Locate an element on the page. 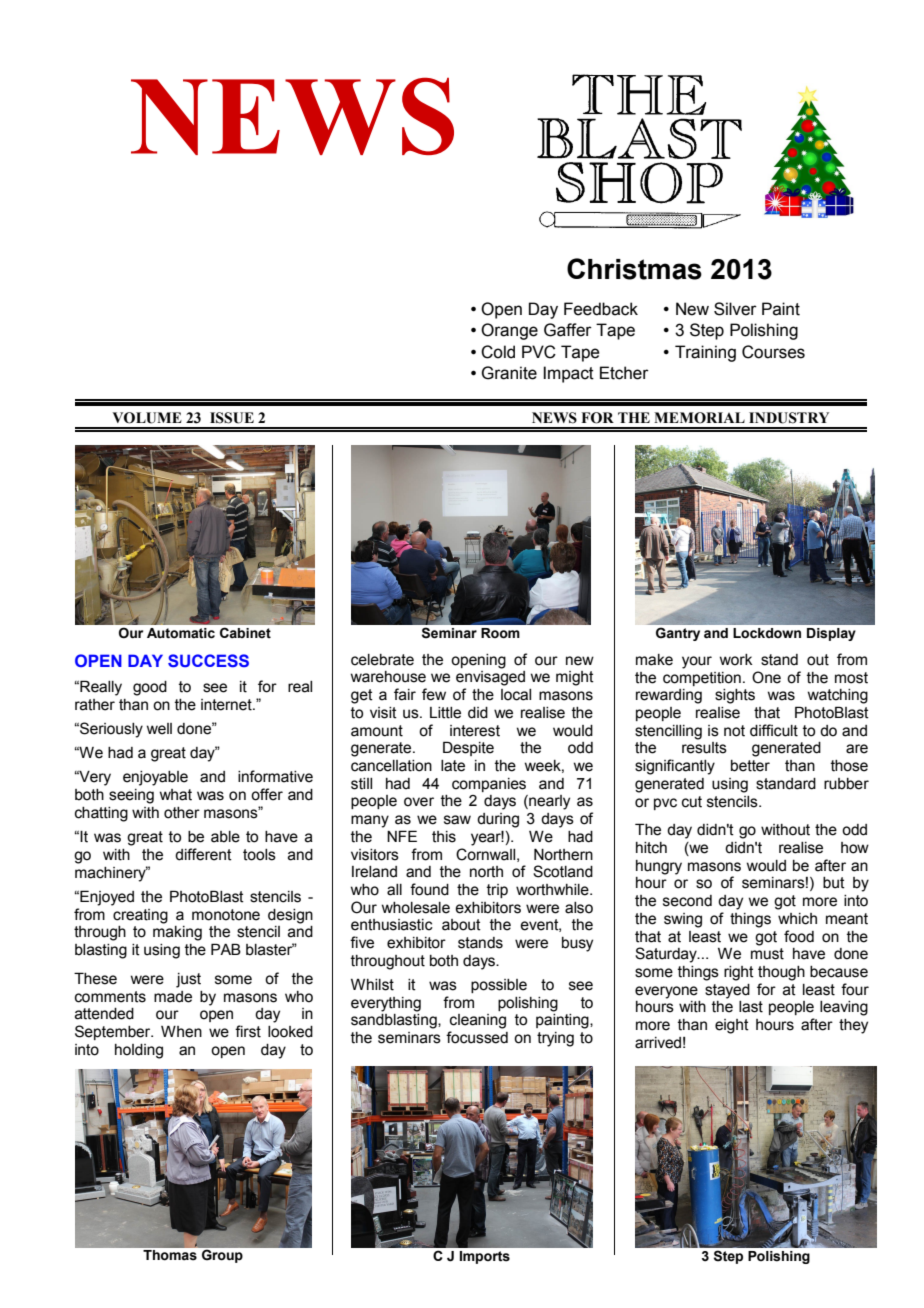 The width and height of the document is (924, 1308). When is located at coordinates (181, 1031).
